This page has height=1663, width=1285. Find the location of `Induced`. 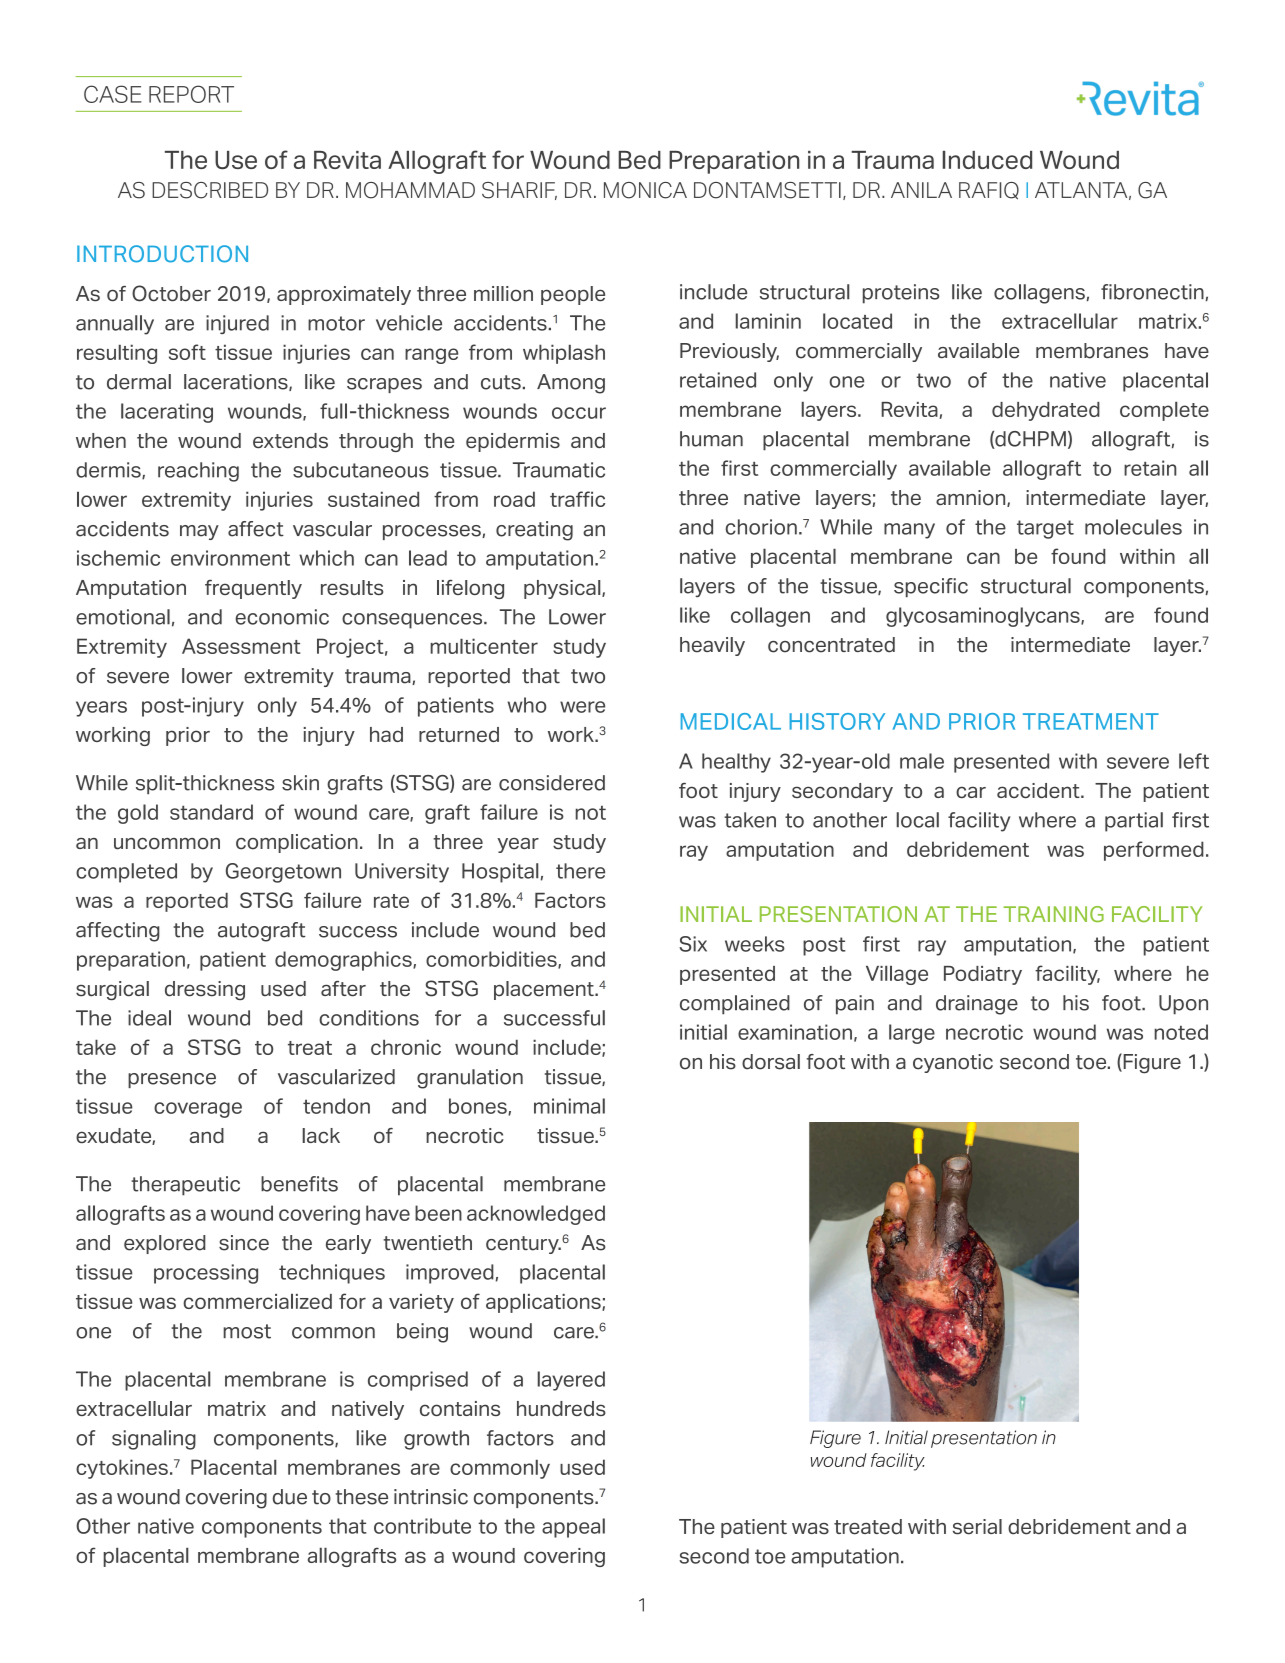

Induced is located at coordinates (987, 160).
